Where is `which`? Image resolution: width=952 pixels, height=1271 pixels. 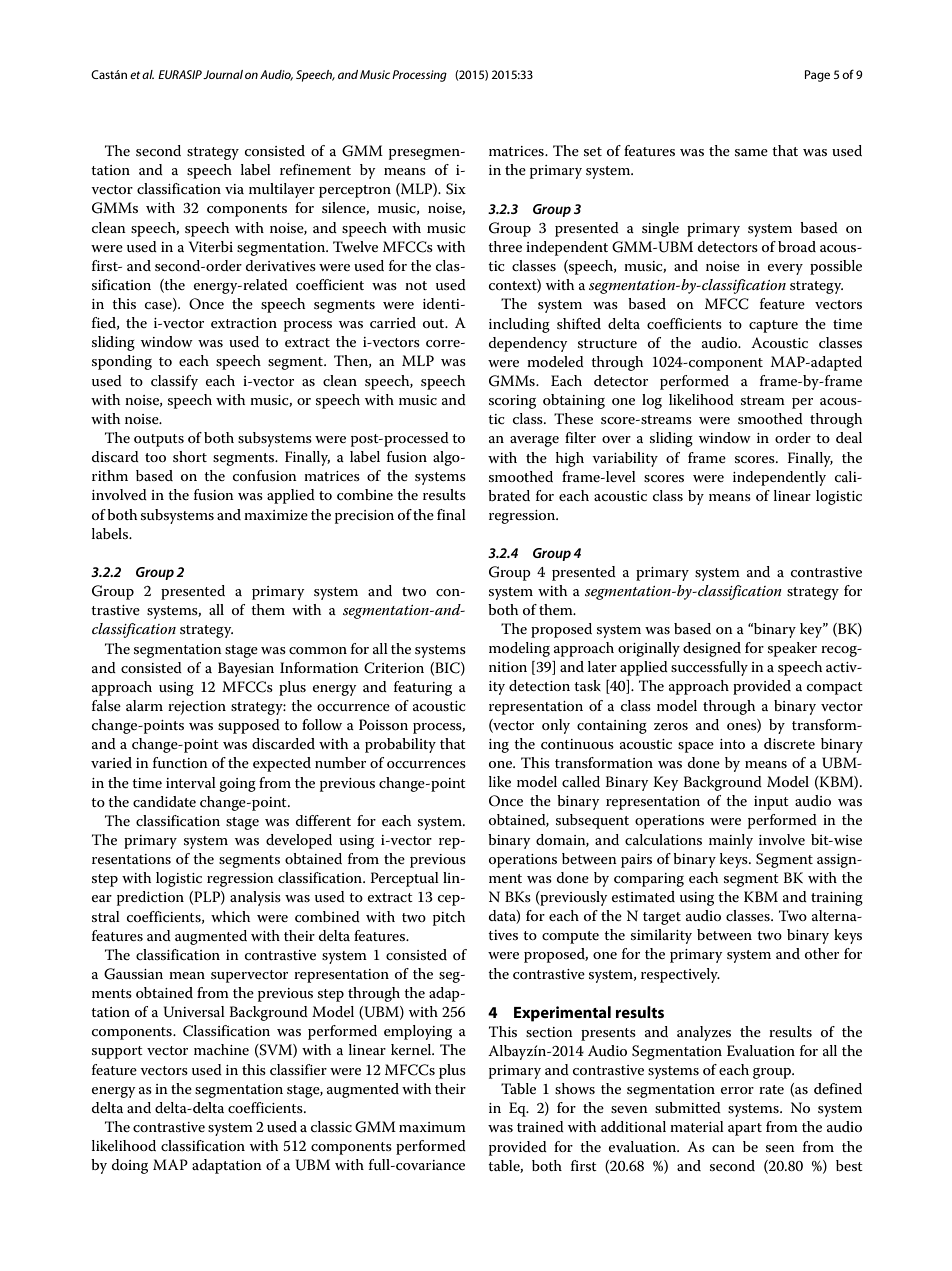
which is located at coordinates (230, 916).
